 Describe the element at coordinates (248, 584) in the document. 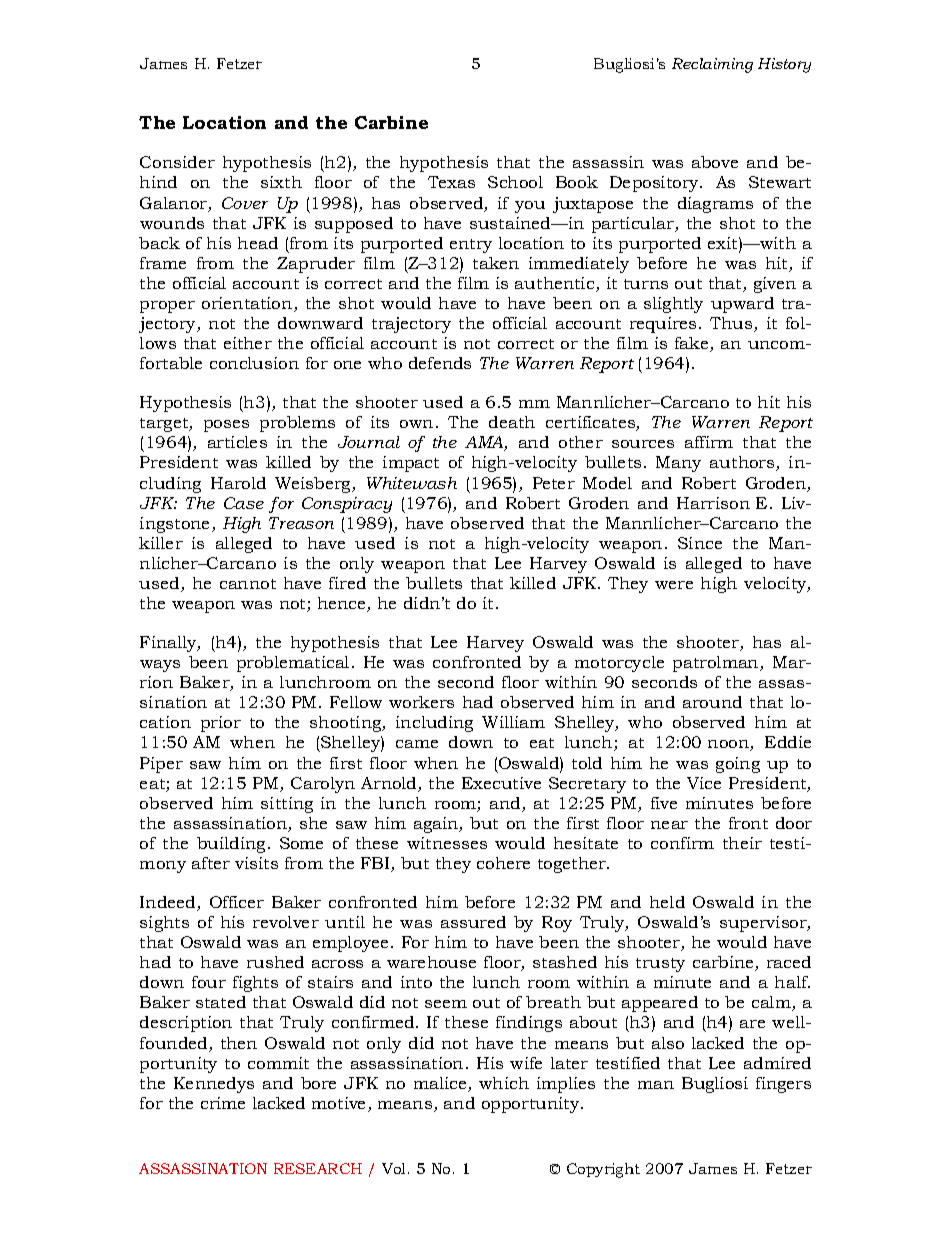

I see `cannot` at that location.
